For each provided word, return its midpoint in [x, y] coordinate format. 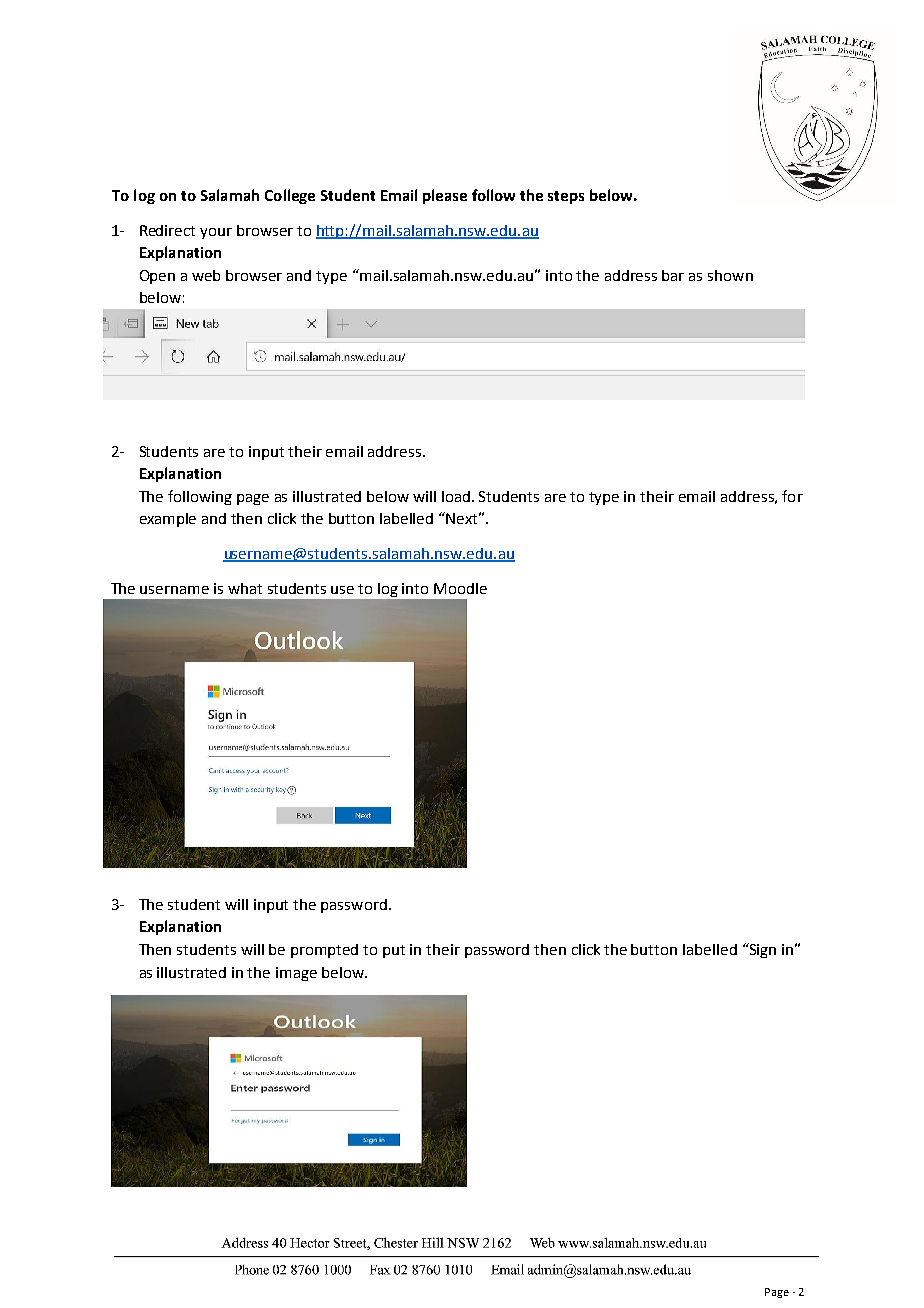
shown [730, 275]
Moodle [460, 588]
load [457, 496]
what [245, 588]
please [445, 196]
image [296, 974]
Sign [761, 950]
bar [673, 275]
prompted [324, 951]
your [216, 233]
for [792, 496]
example [168, 520]
